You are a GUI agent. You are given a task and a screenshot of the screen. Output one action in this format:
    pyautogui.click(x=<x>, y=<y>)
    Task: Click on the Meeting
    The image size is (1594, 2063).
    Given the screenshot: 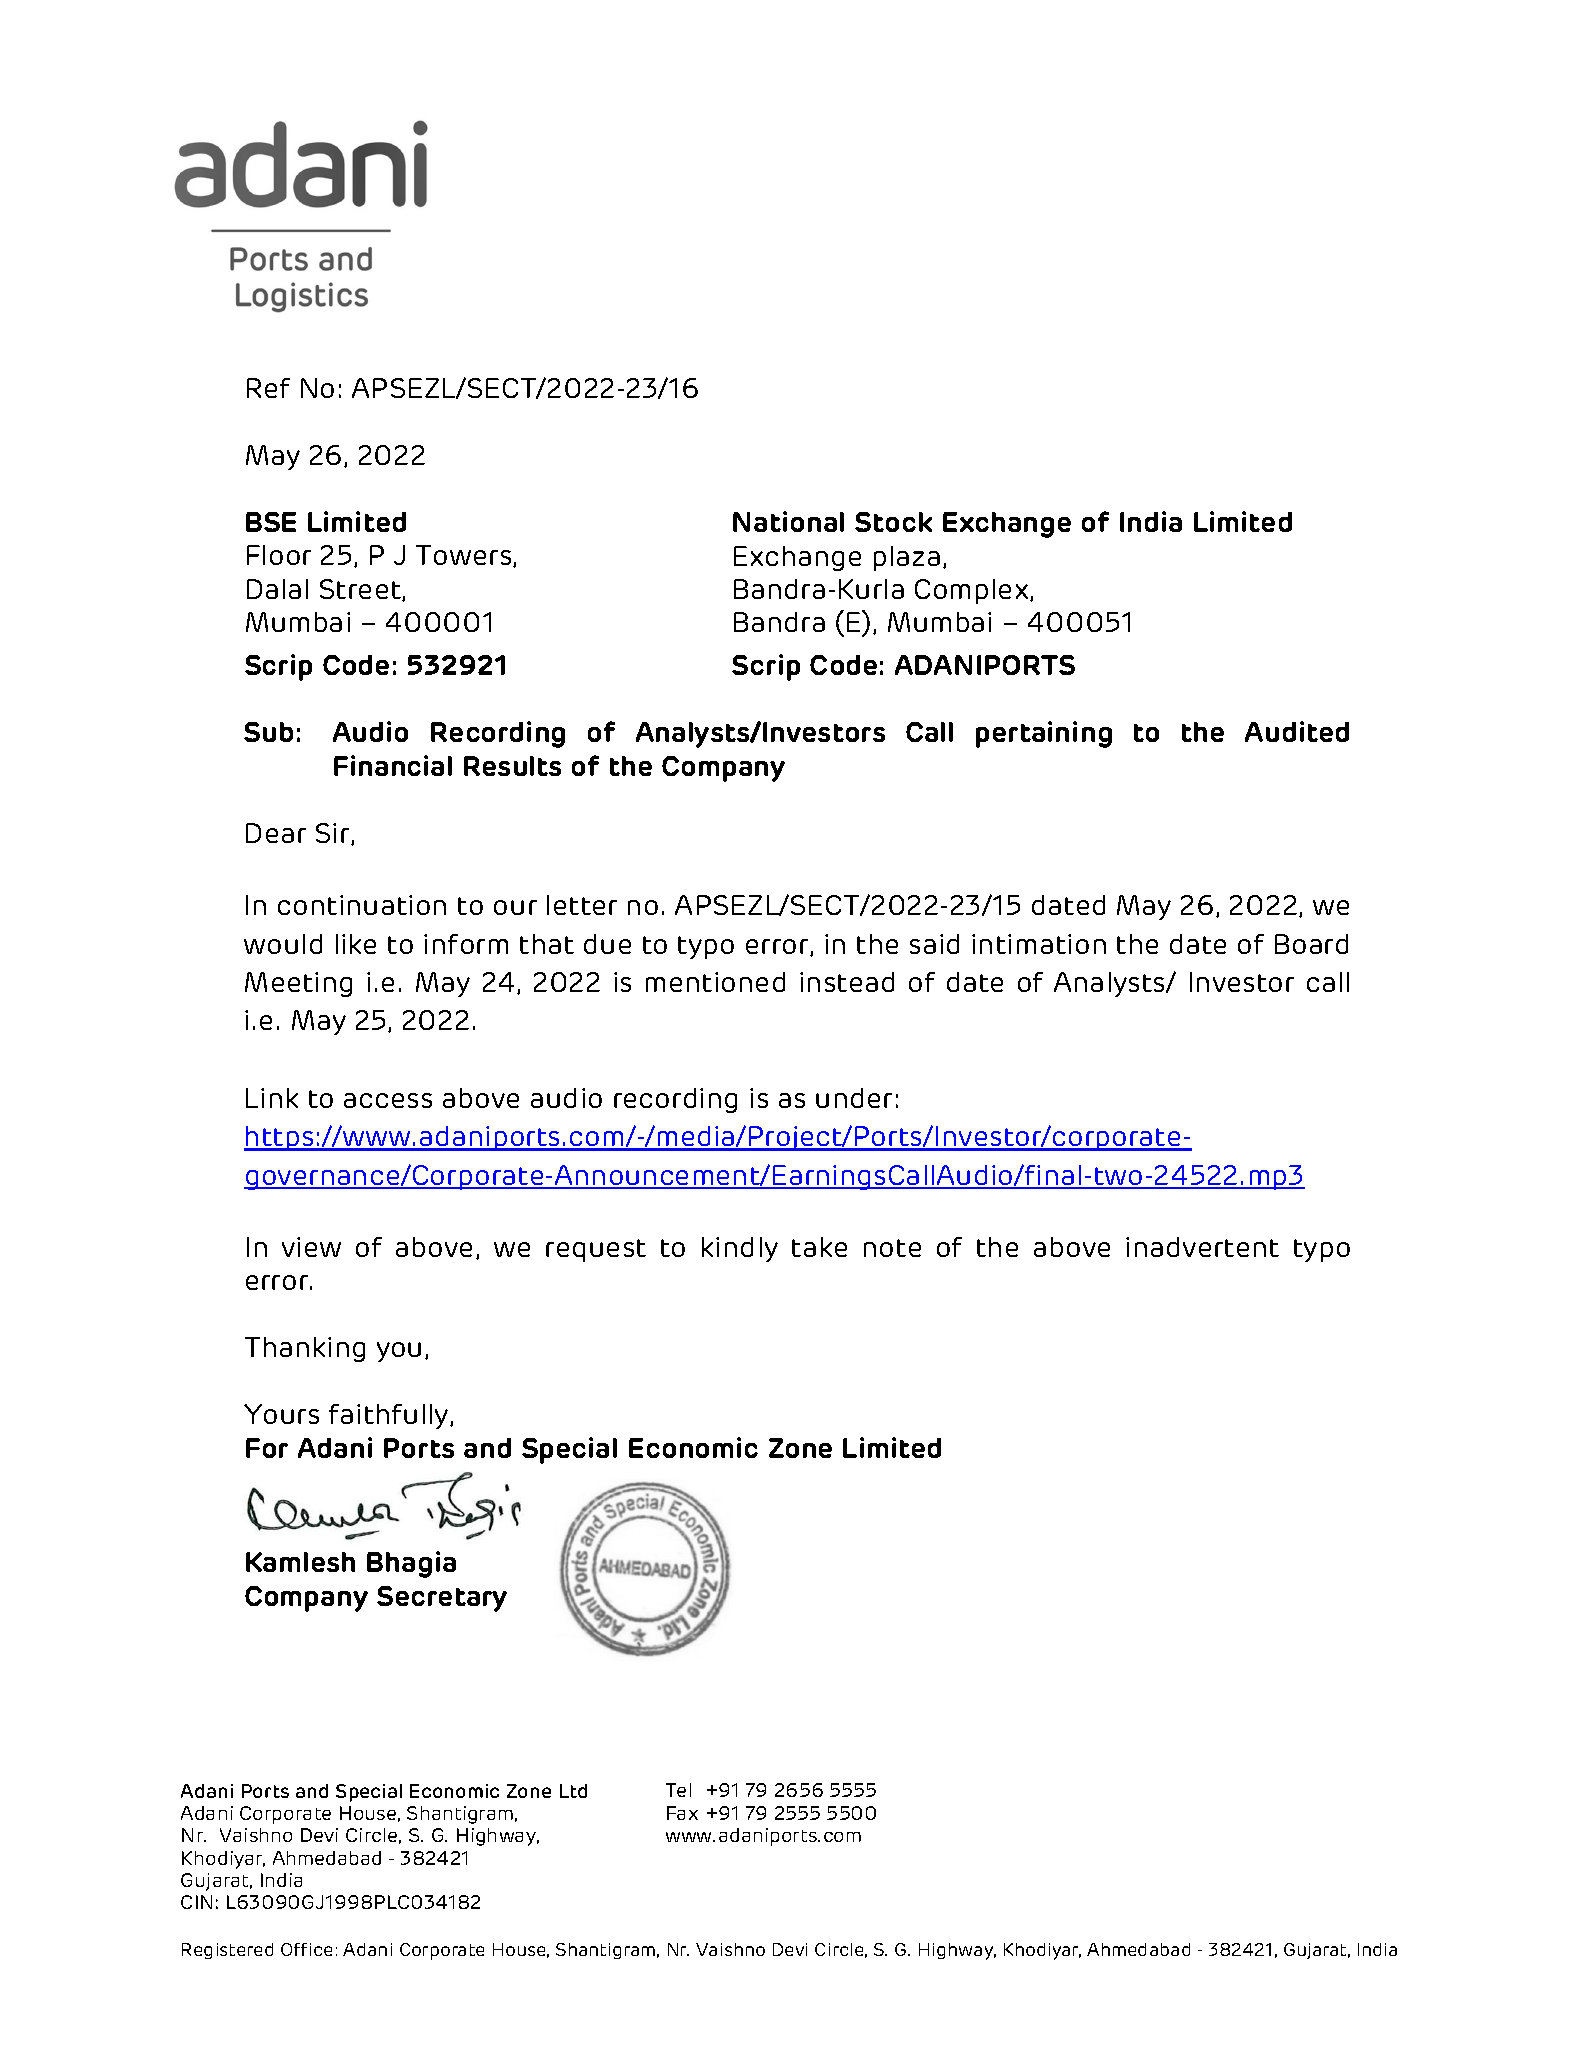 What is the action you would take?
    pyautogui.click(x=298, y=984)
